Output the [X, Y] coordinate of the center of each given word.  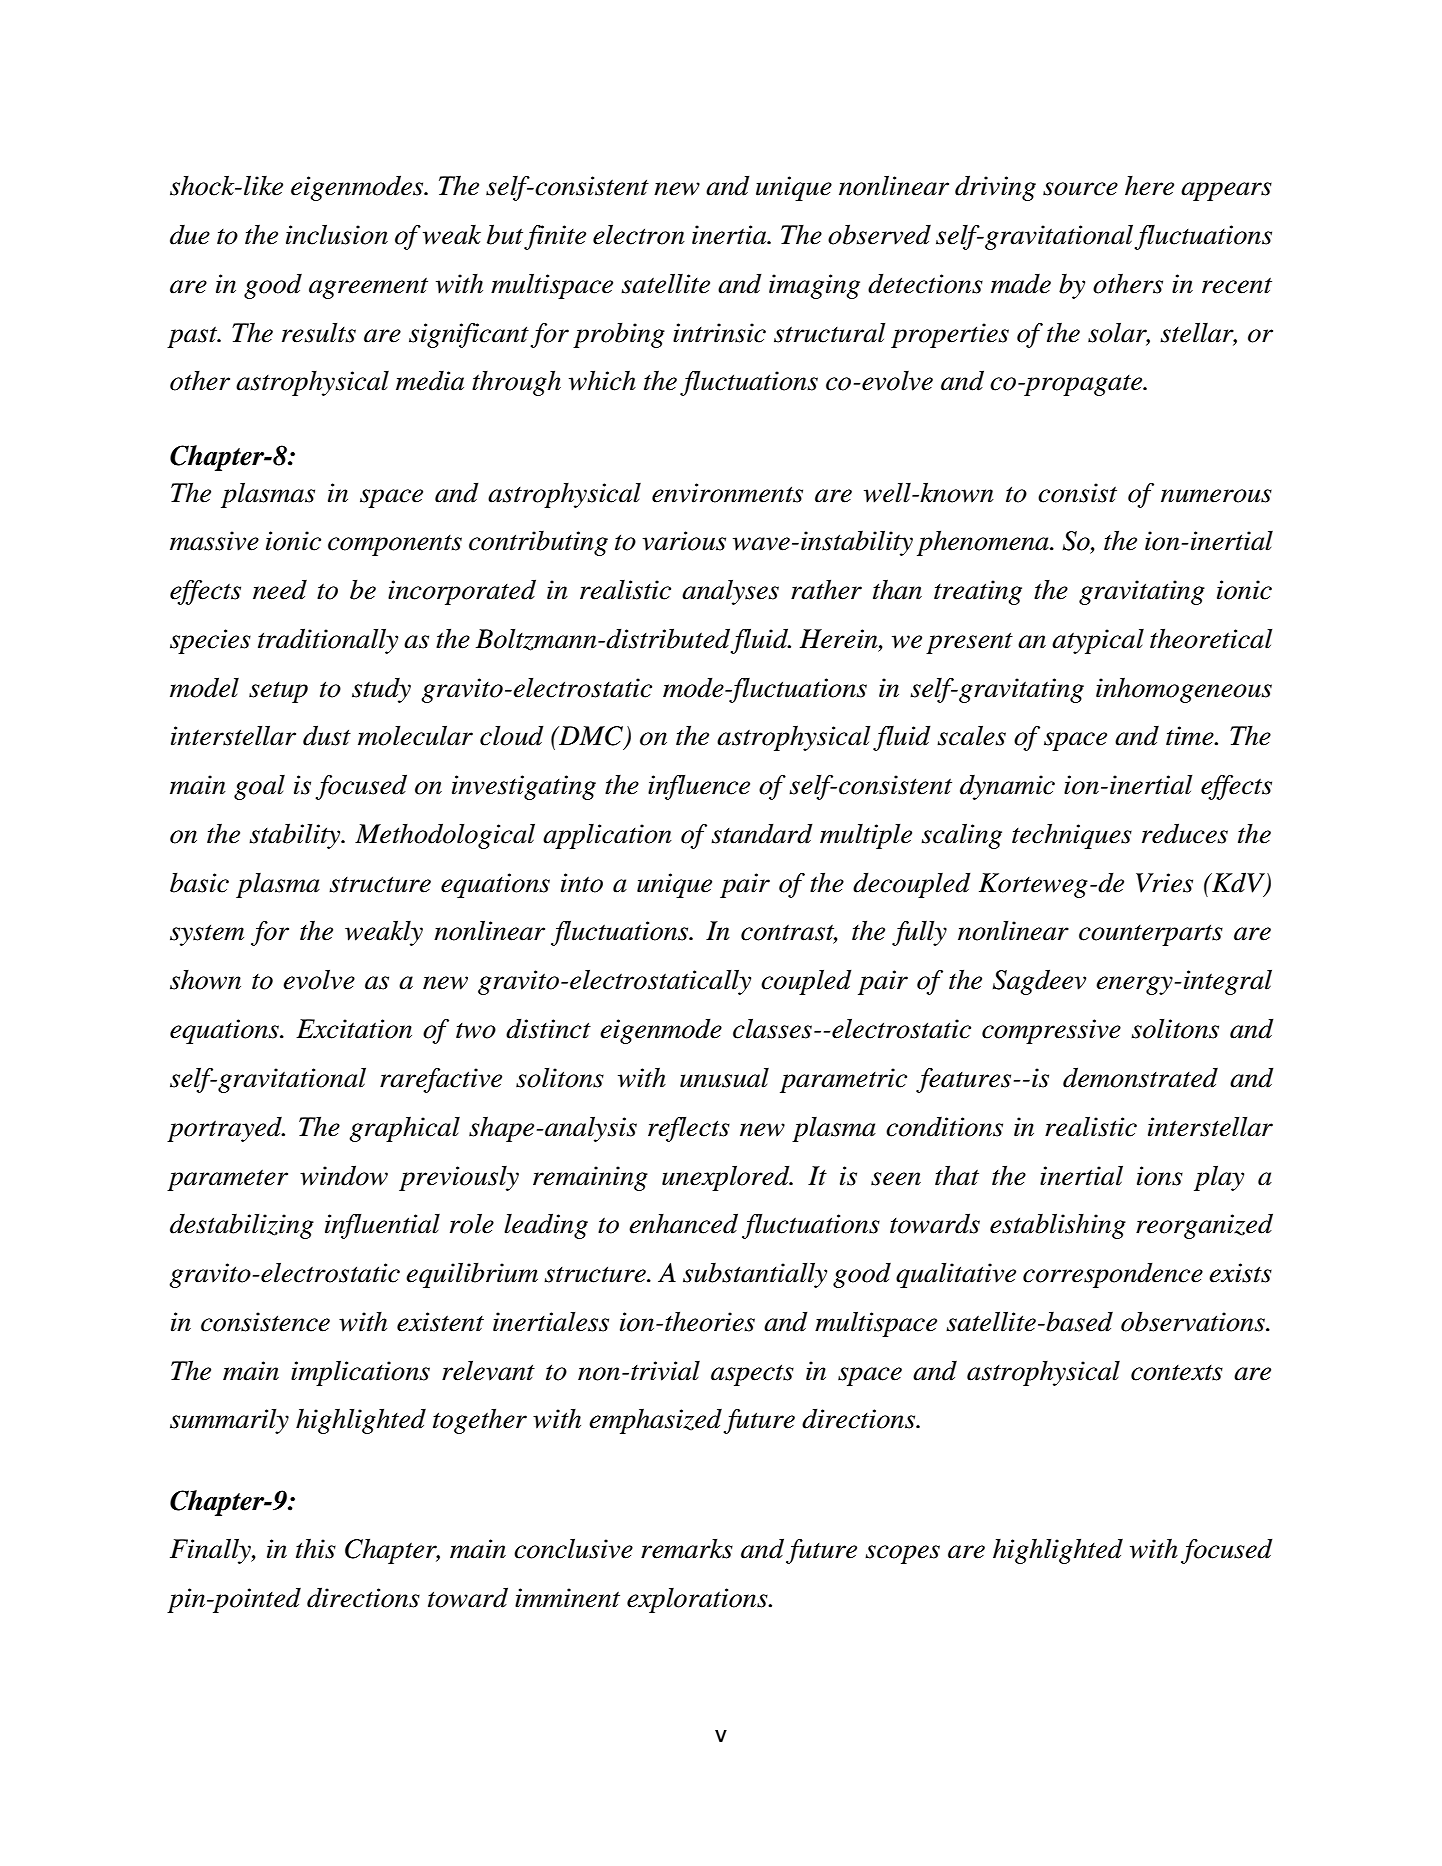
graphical [404, 1129]
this [316, 1548]
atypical [1098, 641]
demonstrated [1140, 1077]
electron [639, 234]
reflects [689, 1129]
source [1080, 189]
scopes [902, 1554]
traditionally [328, 641]
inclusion [337, 234]
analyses [730, 592]
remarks [687, 1549]
